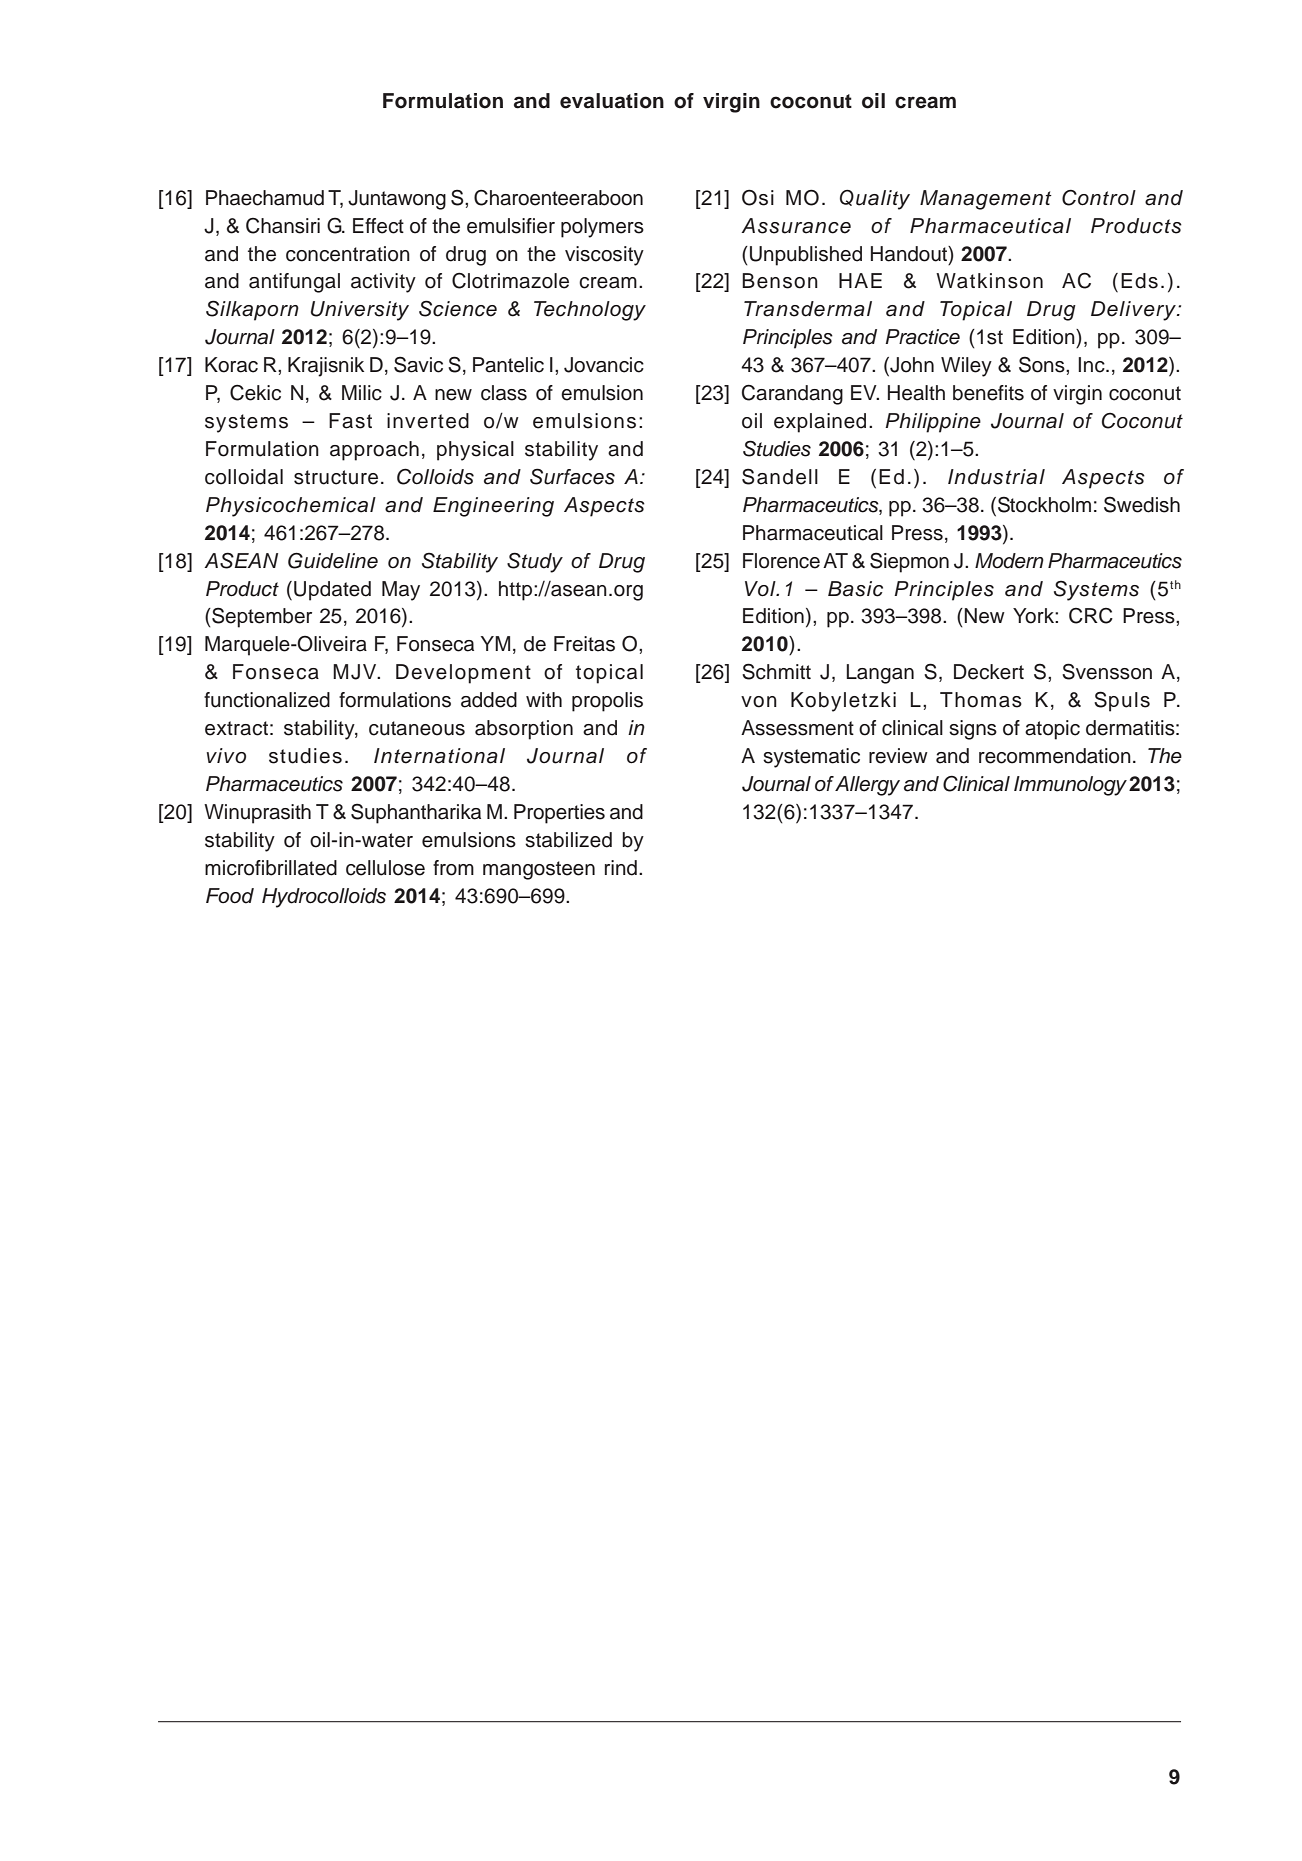 The image size is (1302, 1861). Describe the element at coordinates (621, 868) in the page. I see `rind` at that location.
